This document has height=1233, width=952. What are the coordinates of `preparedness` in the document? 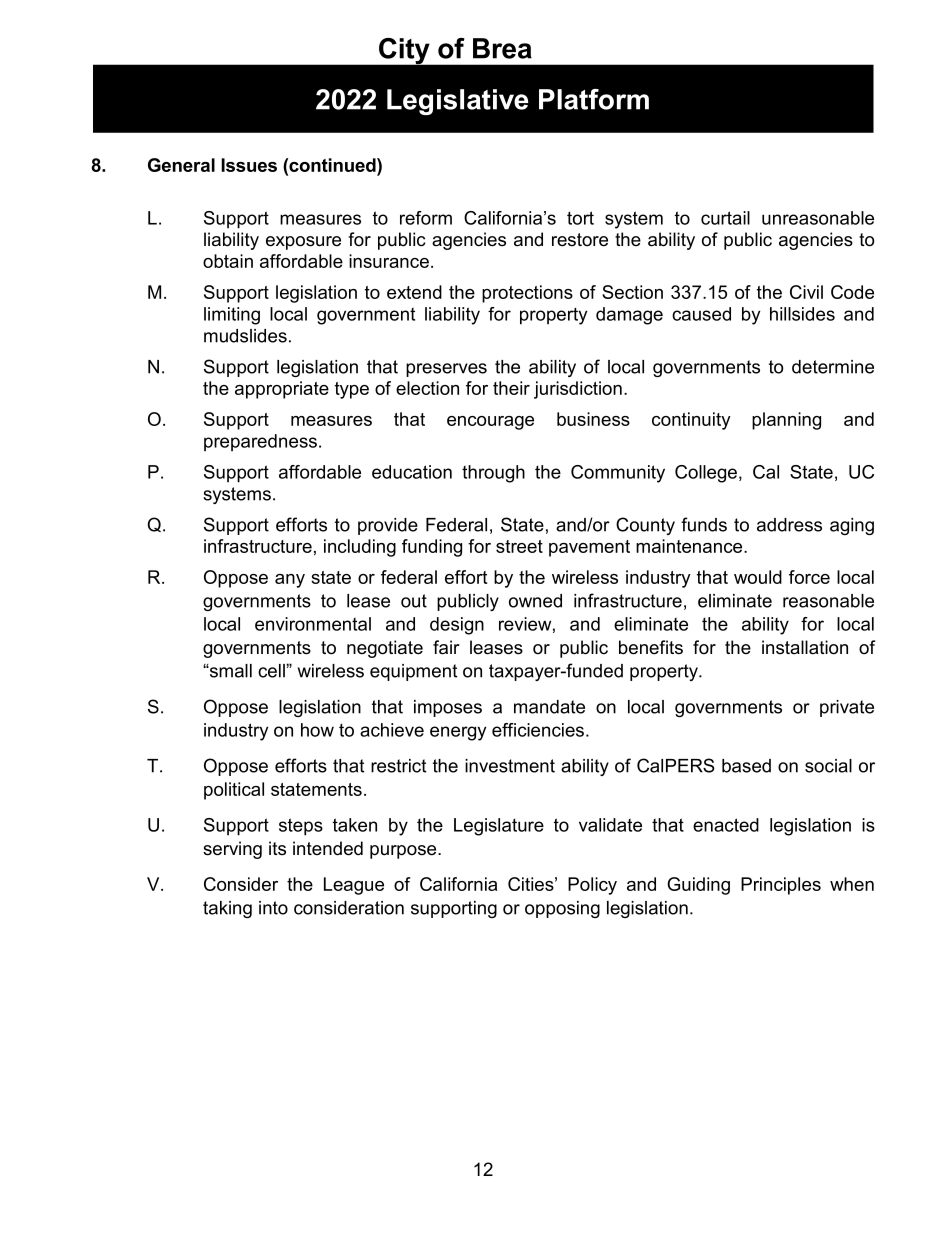 It's located at (260, 442).
